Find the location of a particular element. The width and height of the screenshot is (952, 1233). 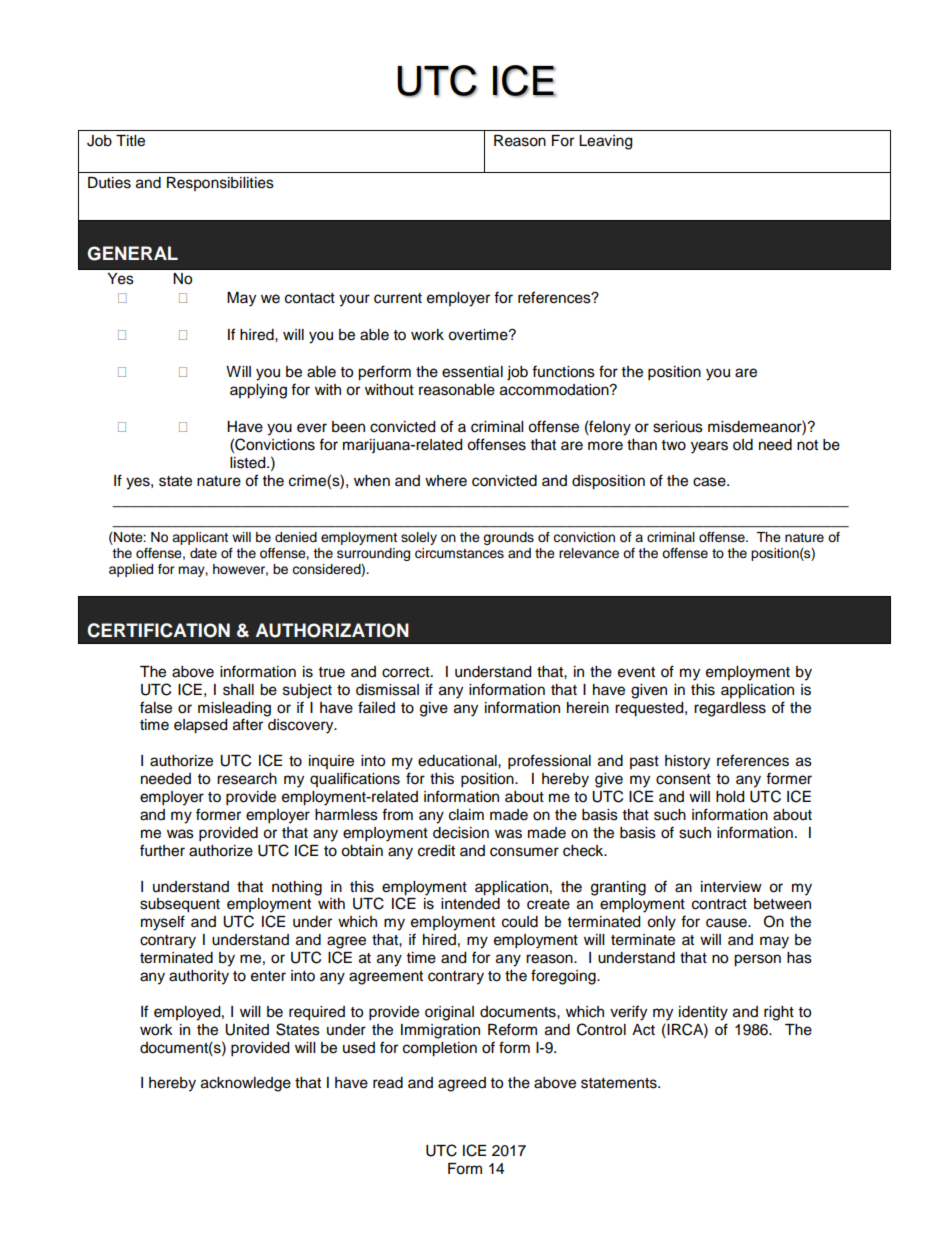

functions is located at coordinates (563, 371).
